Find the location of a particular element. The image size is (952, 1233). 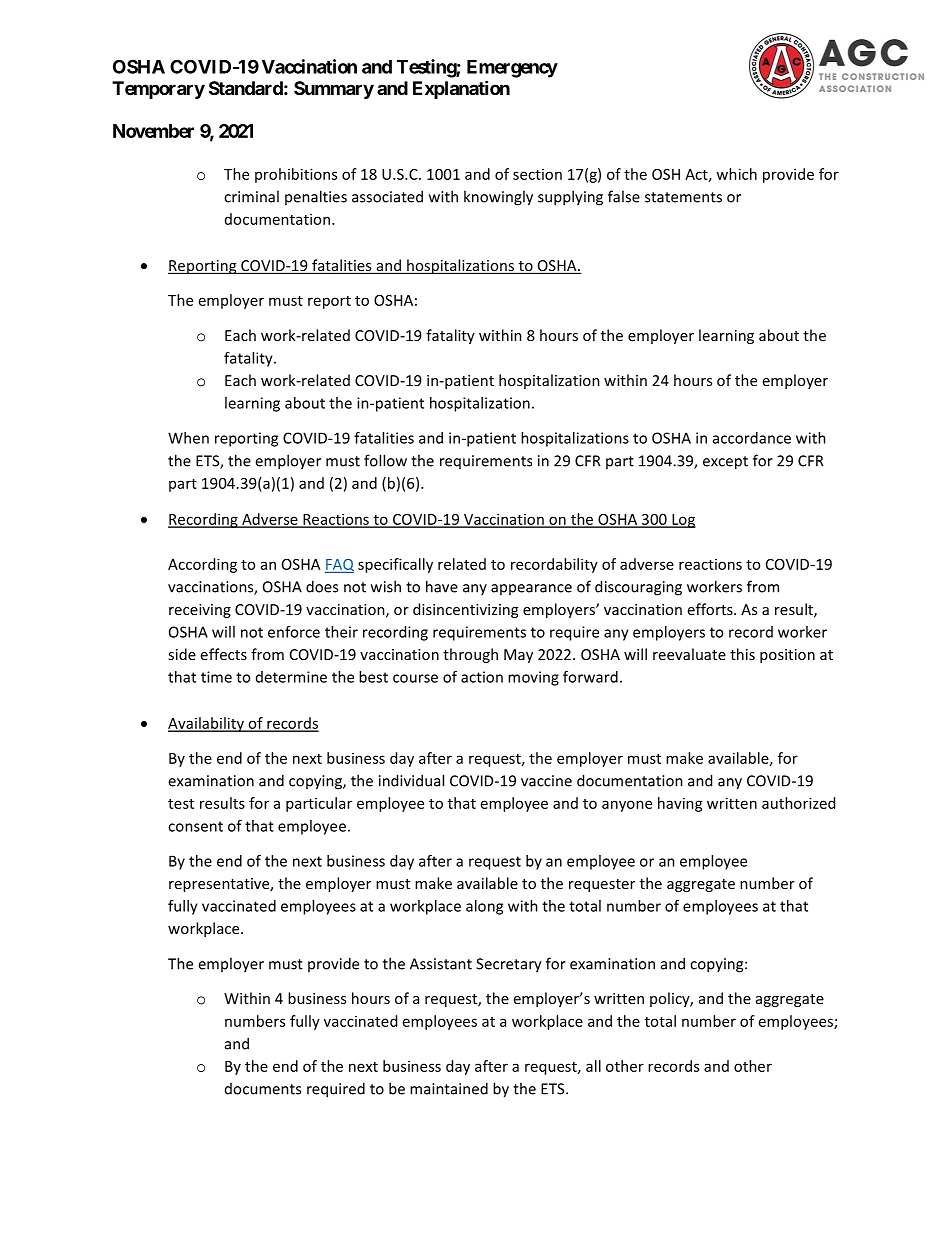

documents is located at coordinates (263, 1089).
